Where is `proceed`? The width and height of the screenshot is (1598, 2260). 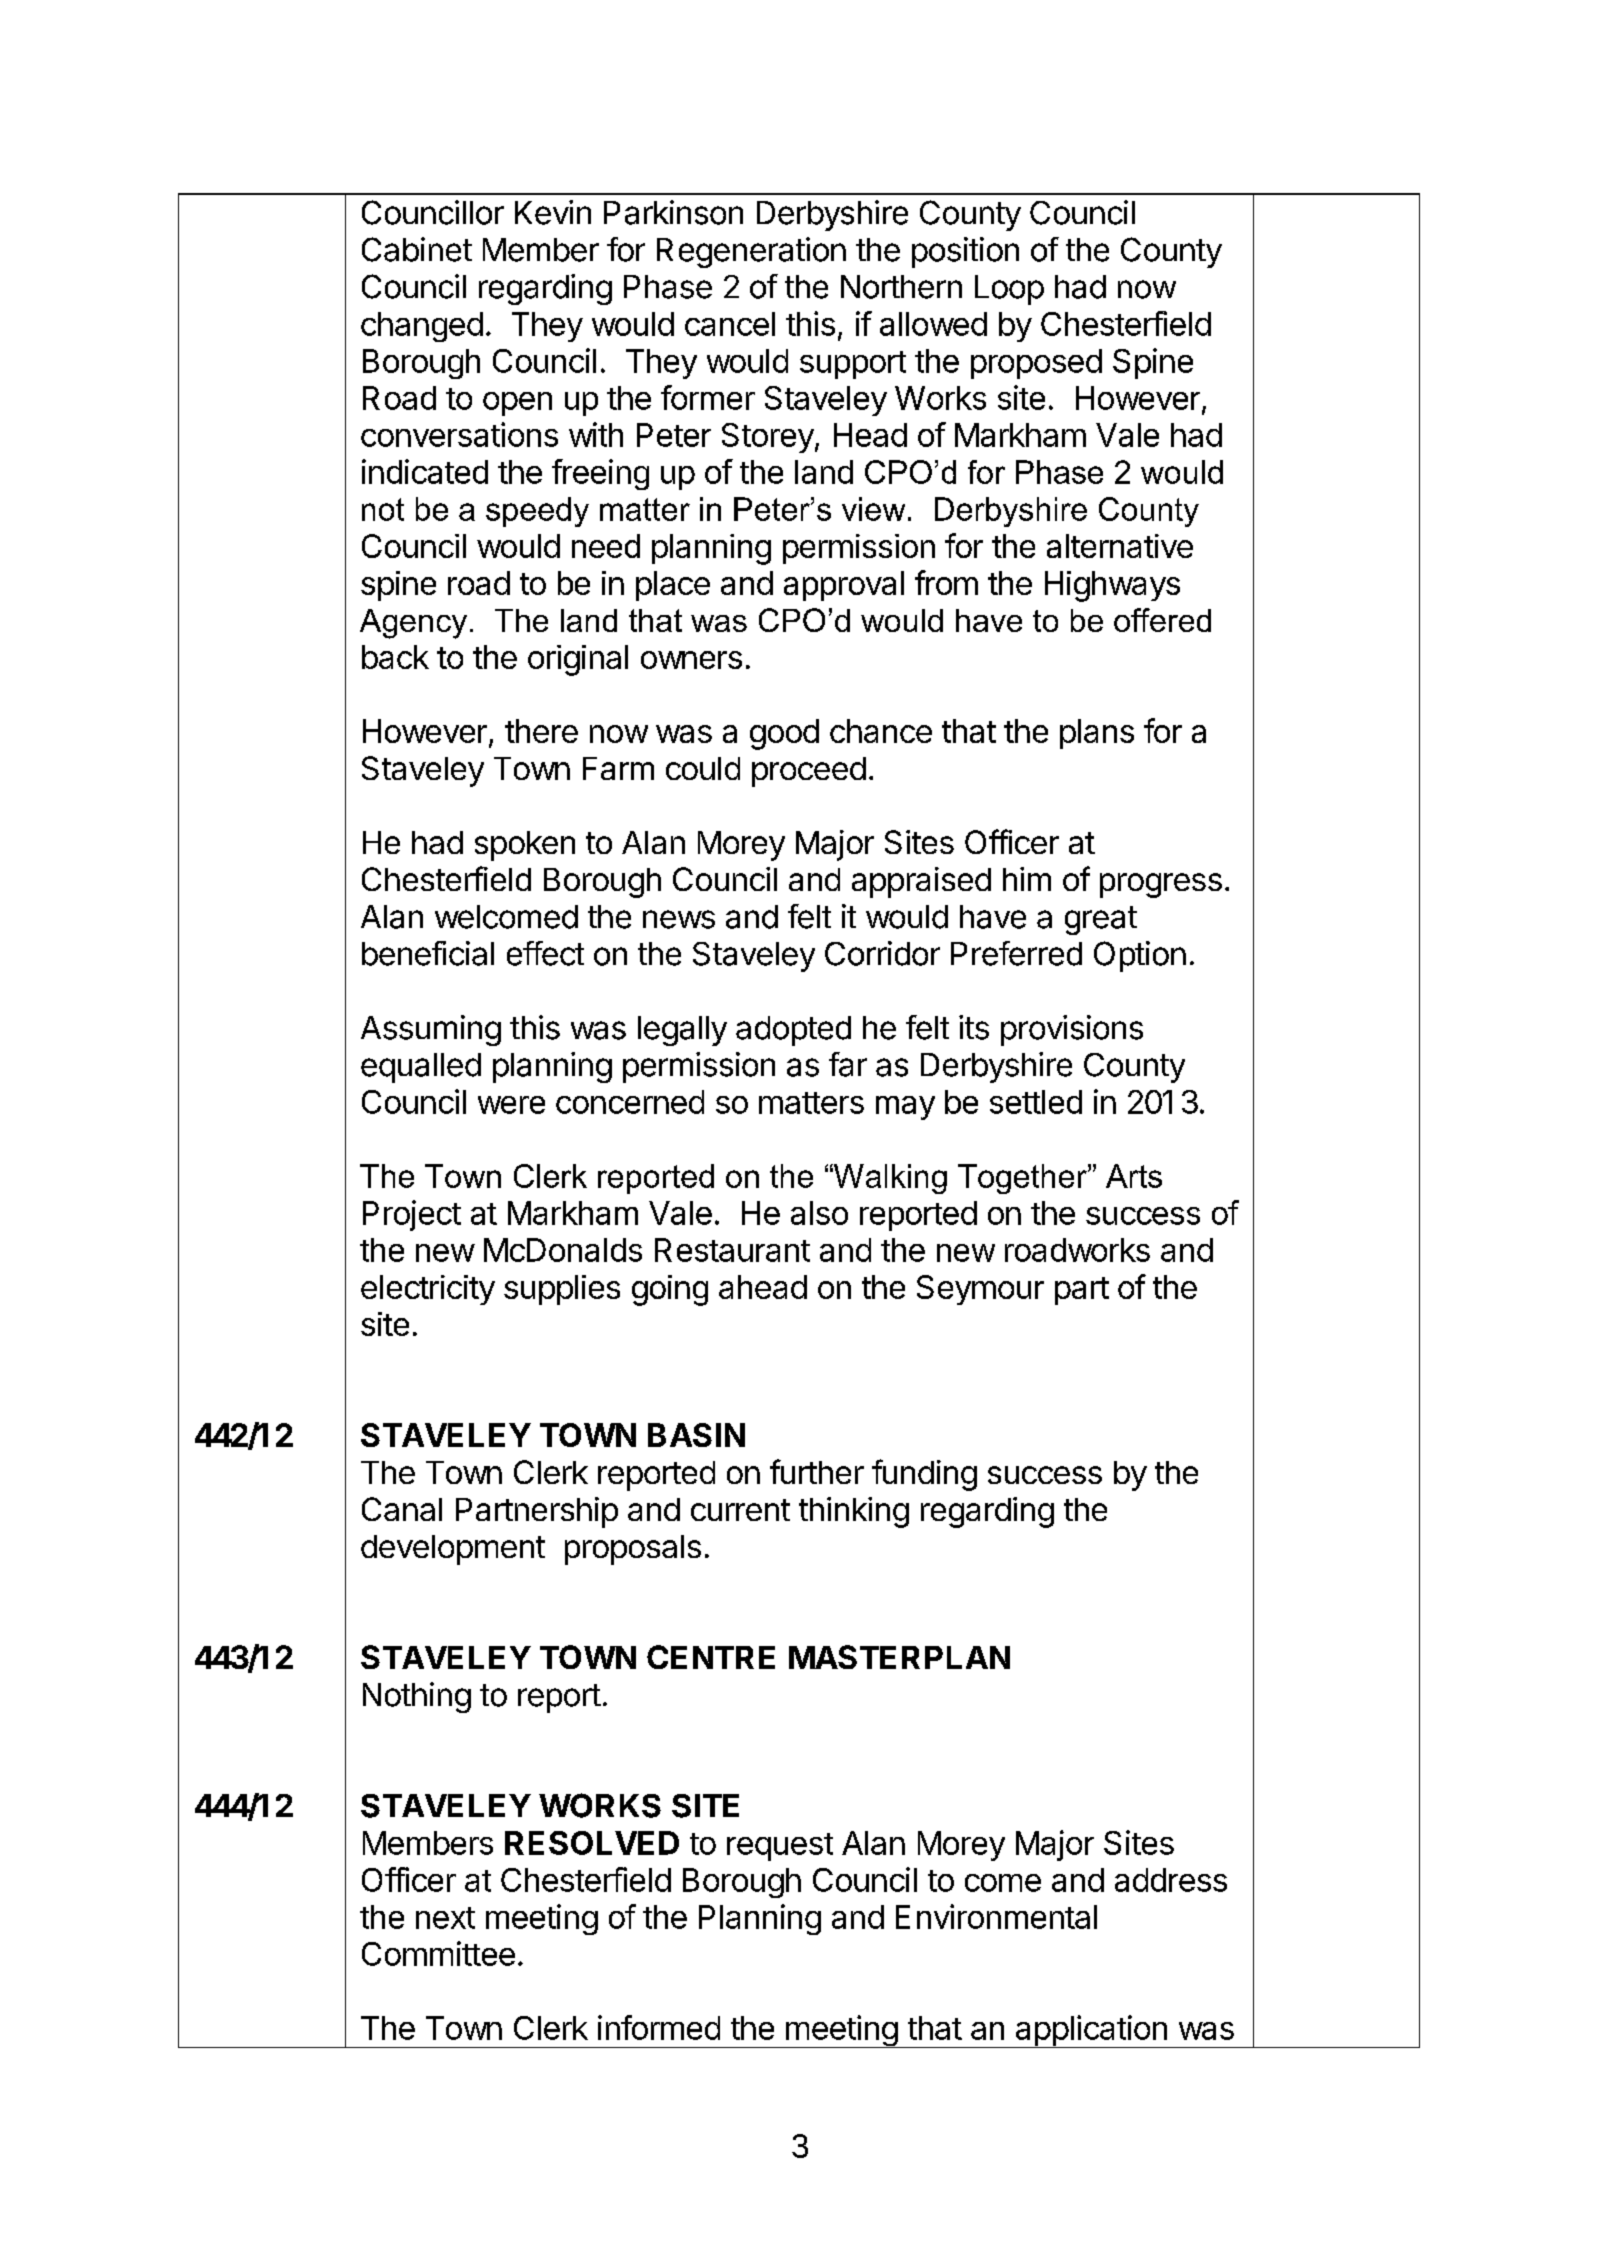
proceed is located at coordinates (809, 772).
